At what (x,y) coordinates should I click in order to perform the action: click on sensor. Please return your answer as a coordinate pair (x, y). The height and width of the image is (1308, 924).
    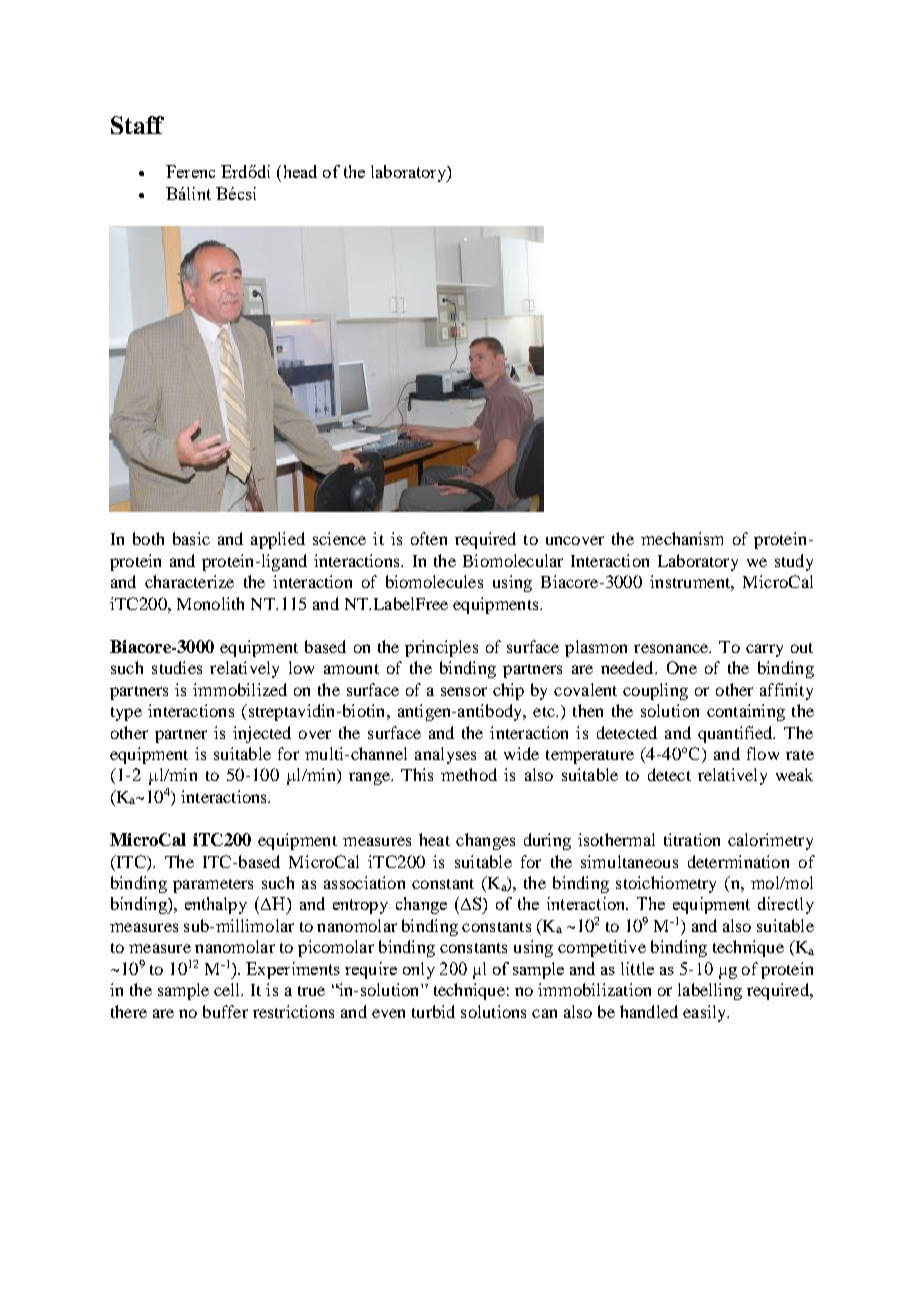
    Looking at the image, I should click on (464, 691).
